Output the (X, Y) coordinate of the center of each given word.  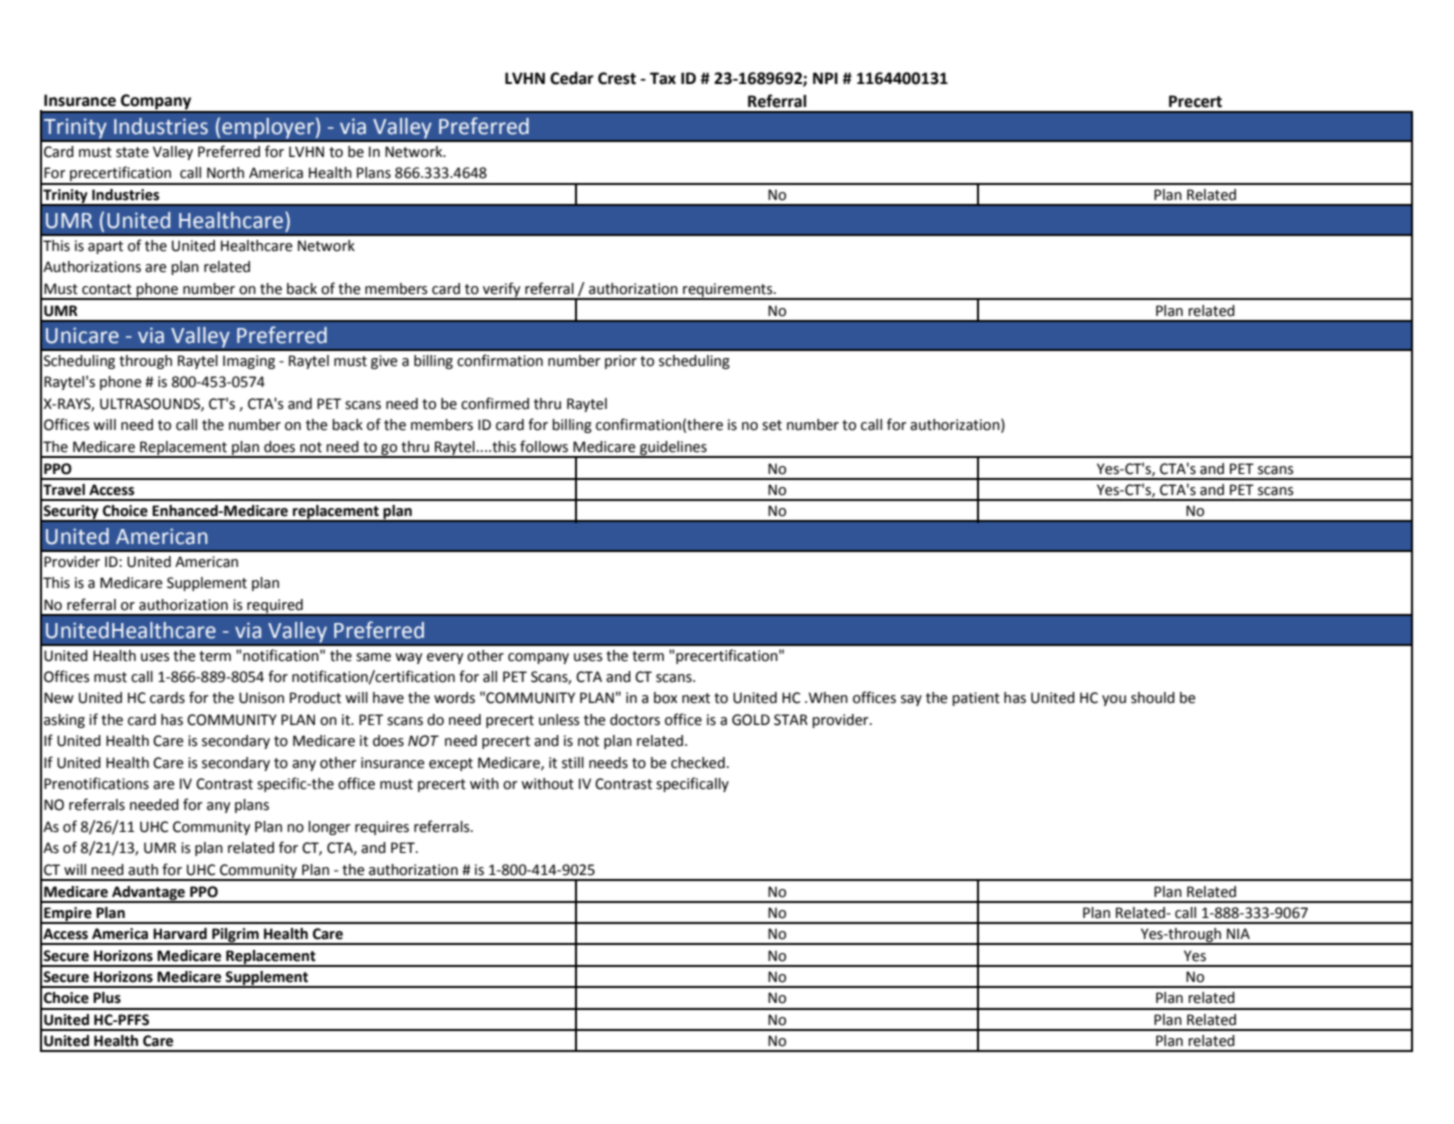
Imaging (249, 362)
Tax (663, 78)
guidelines (673, 449)
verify (502, 290)
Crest (617, 78)
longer (329, 828)
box (665, 698)
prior (621, 362)
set (772, 425)
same (373, 657)
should (1153, 698)
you (1114, 700)
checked (698, 763)
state (132, 152)
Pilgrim (235, 936)
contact (107, 289)
